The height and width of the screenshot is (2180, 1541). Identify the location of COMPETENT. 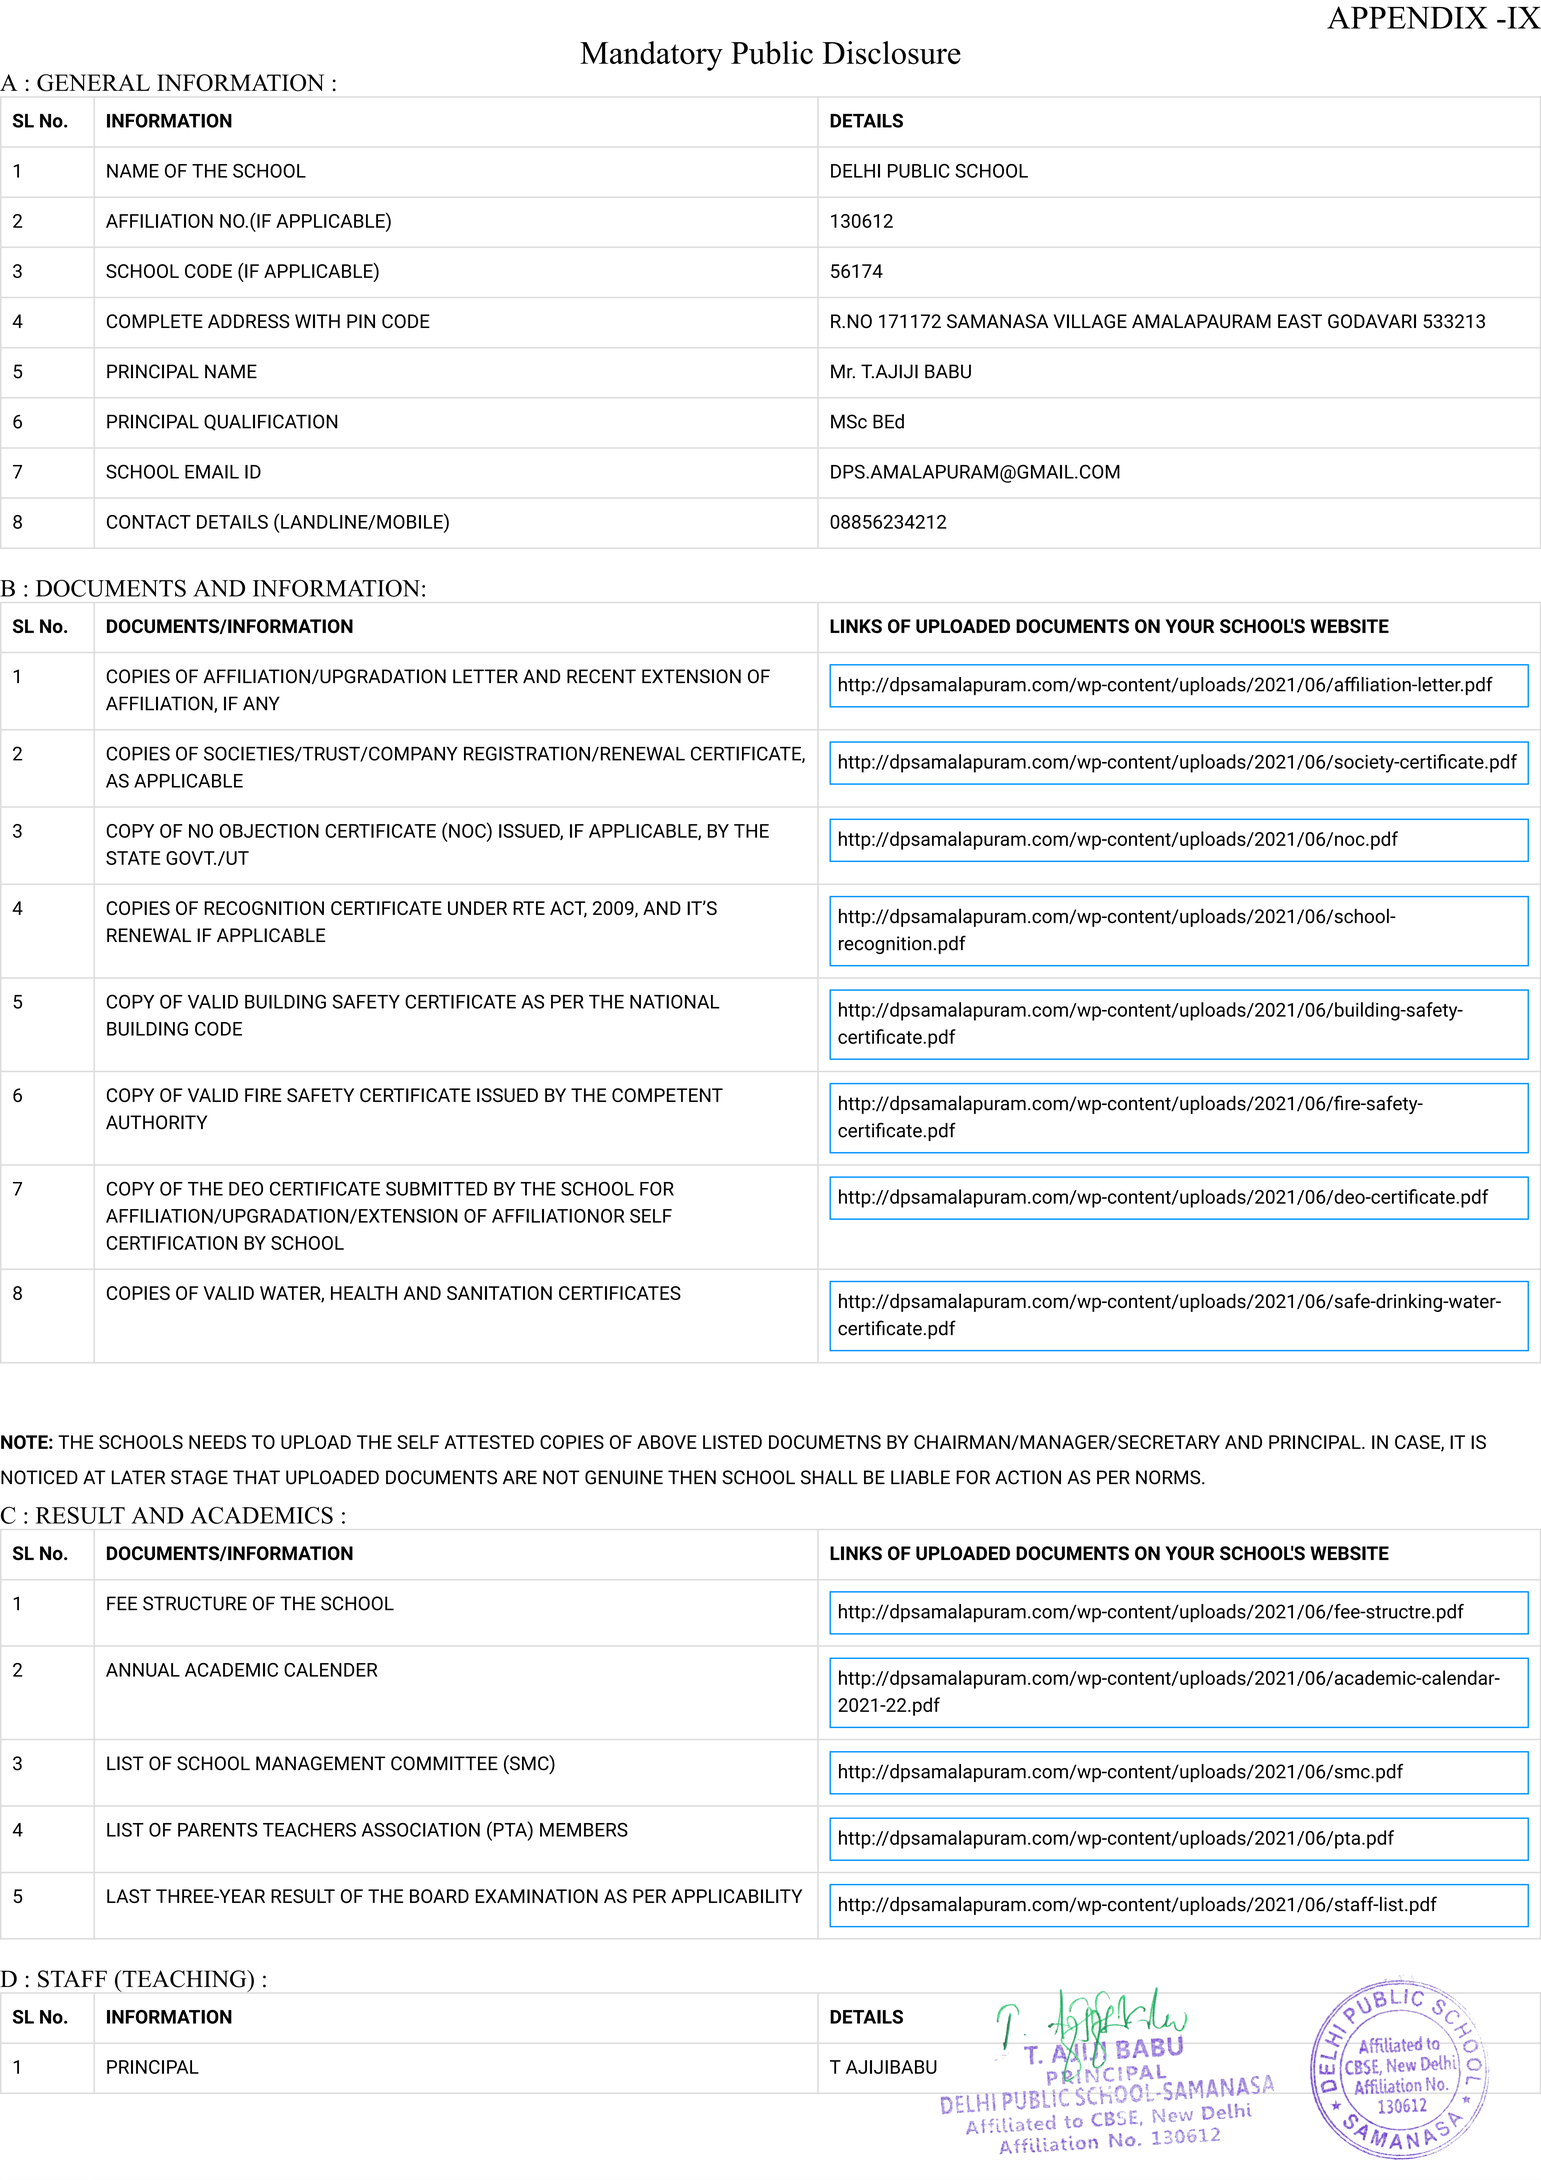
(667, 1095).
